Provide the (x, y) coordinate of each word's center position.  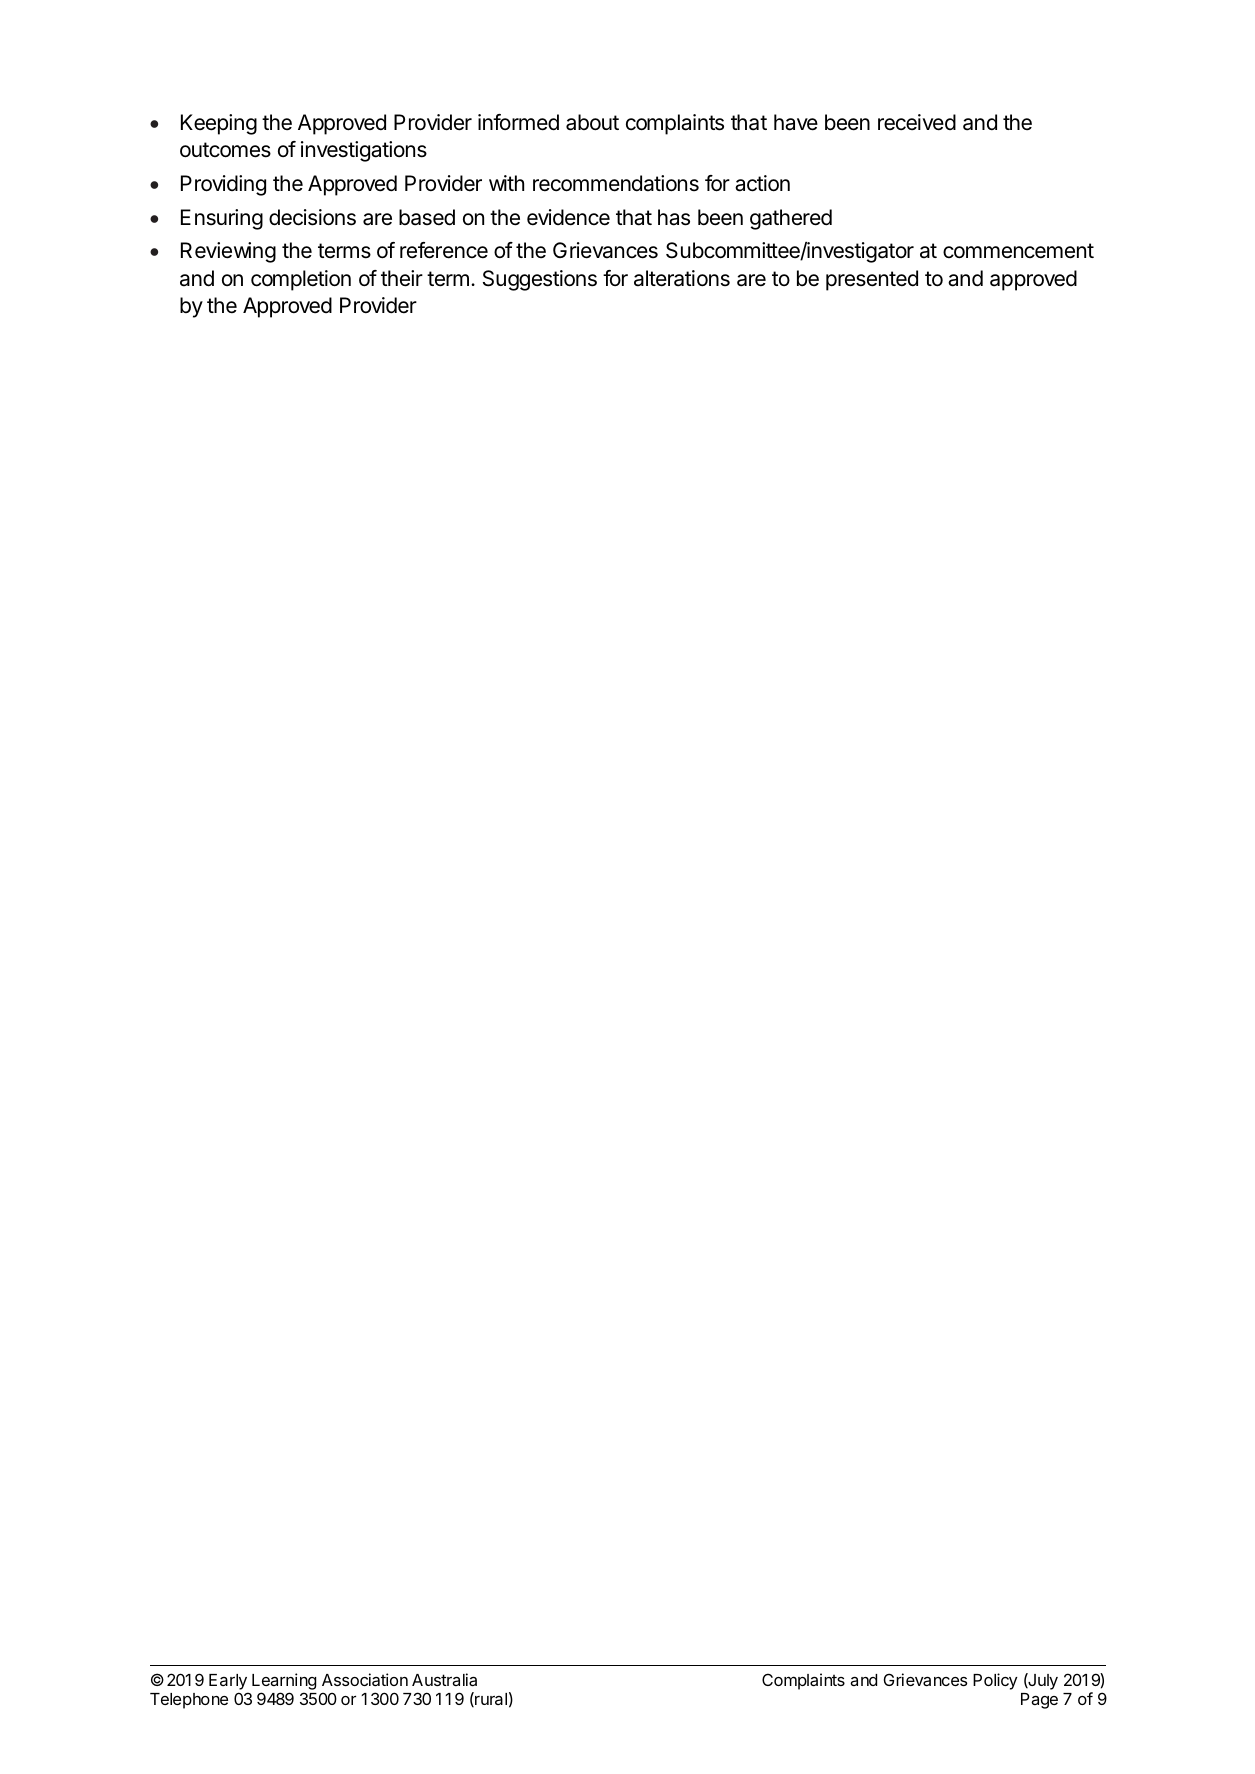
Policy (995, 1681)
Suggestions (540, 280)
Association (365, 1679)
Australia (444, 1679)
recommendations (616, 183)
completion (301, 280)
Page (1039, 1701)
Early (229, 1683)
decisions (312, 217)
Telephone (189, 1701)
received (917, 122)
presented (872, 280)
